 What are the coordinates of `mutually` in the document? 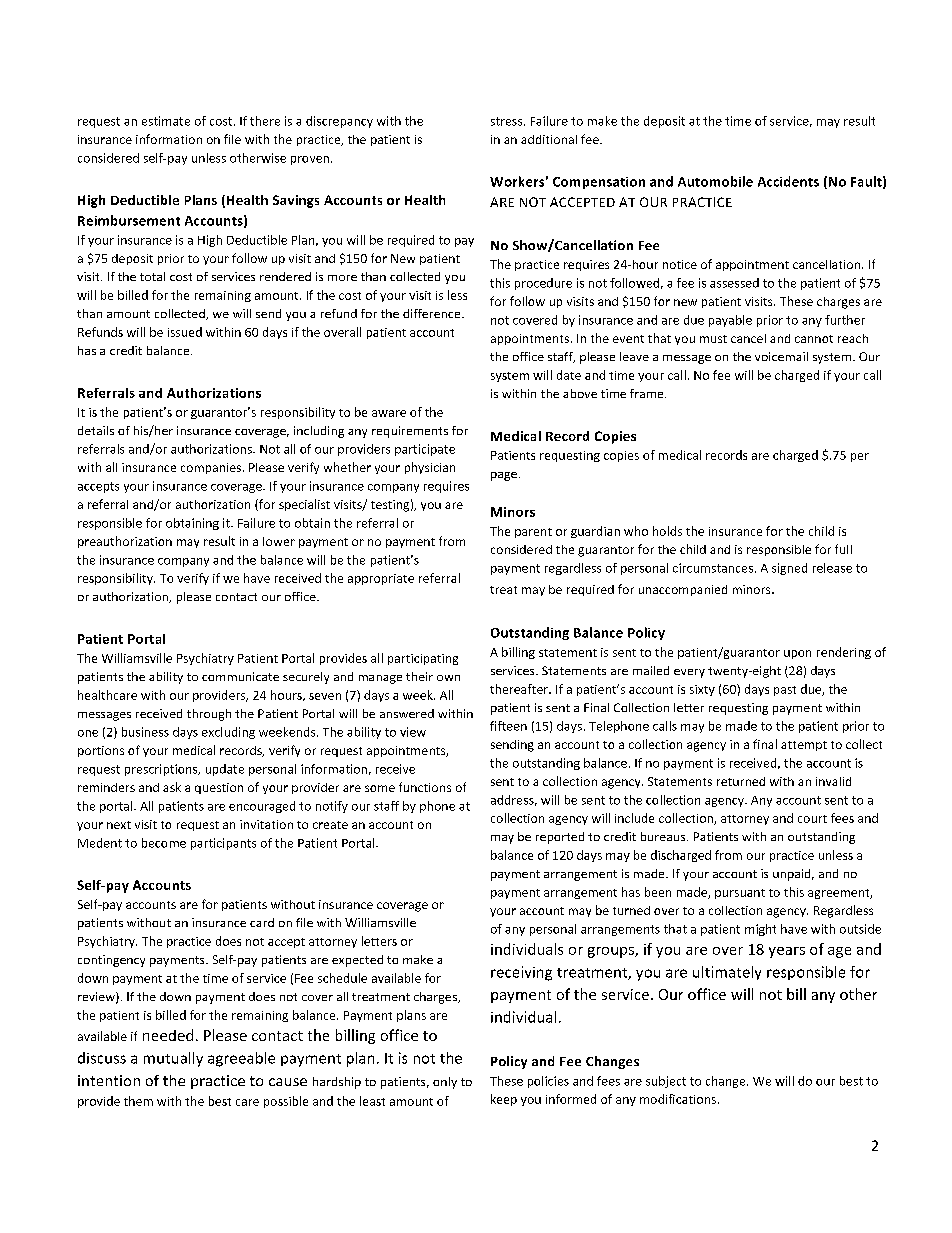 It's located at (173, 1059).
